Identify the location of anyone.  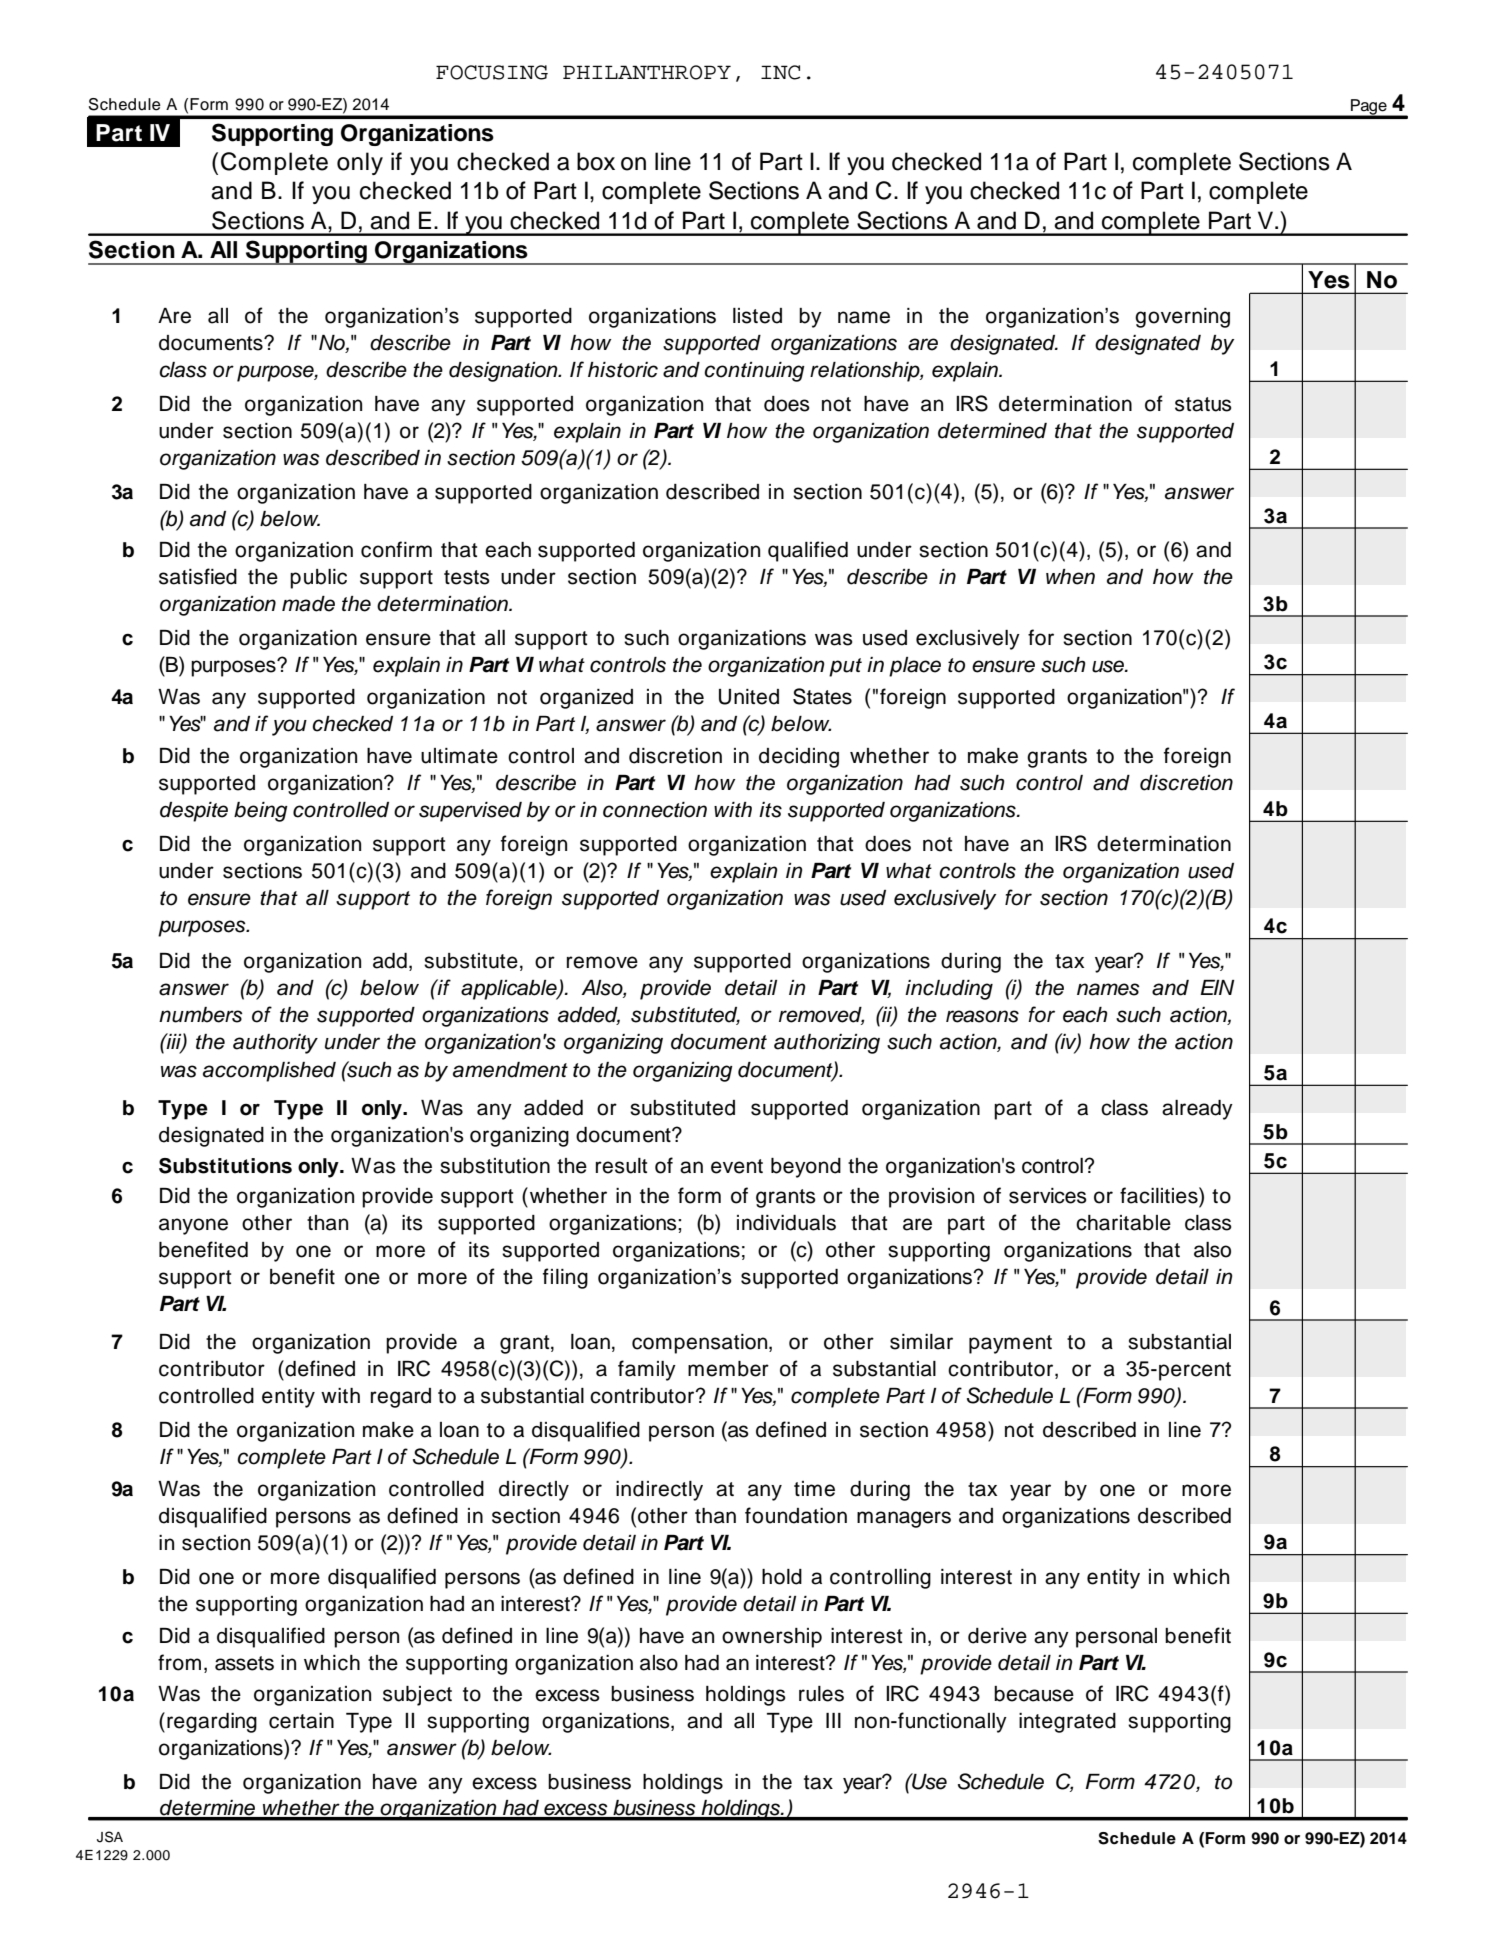
(193, 1226).
